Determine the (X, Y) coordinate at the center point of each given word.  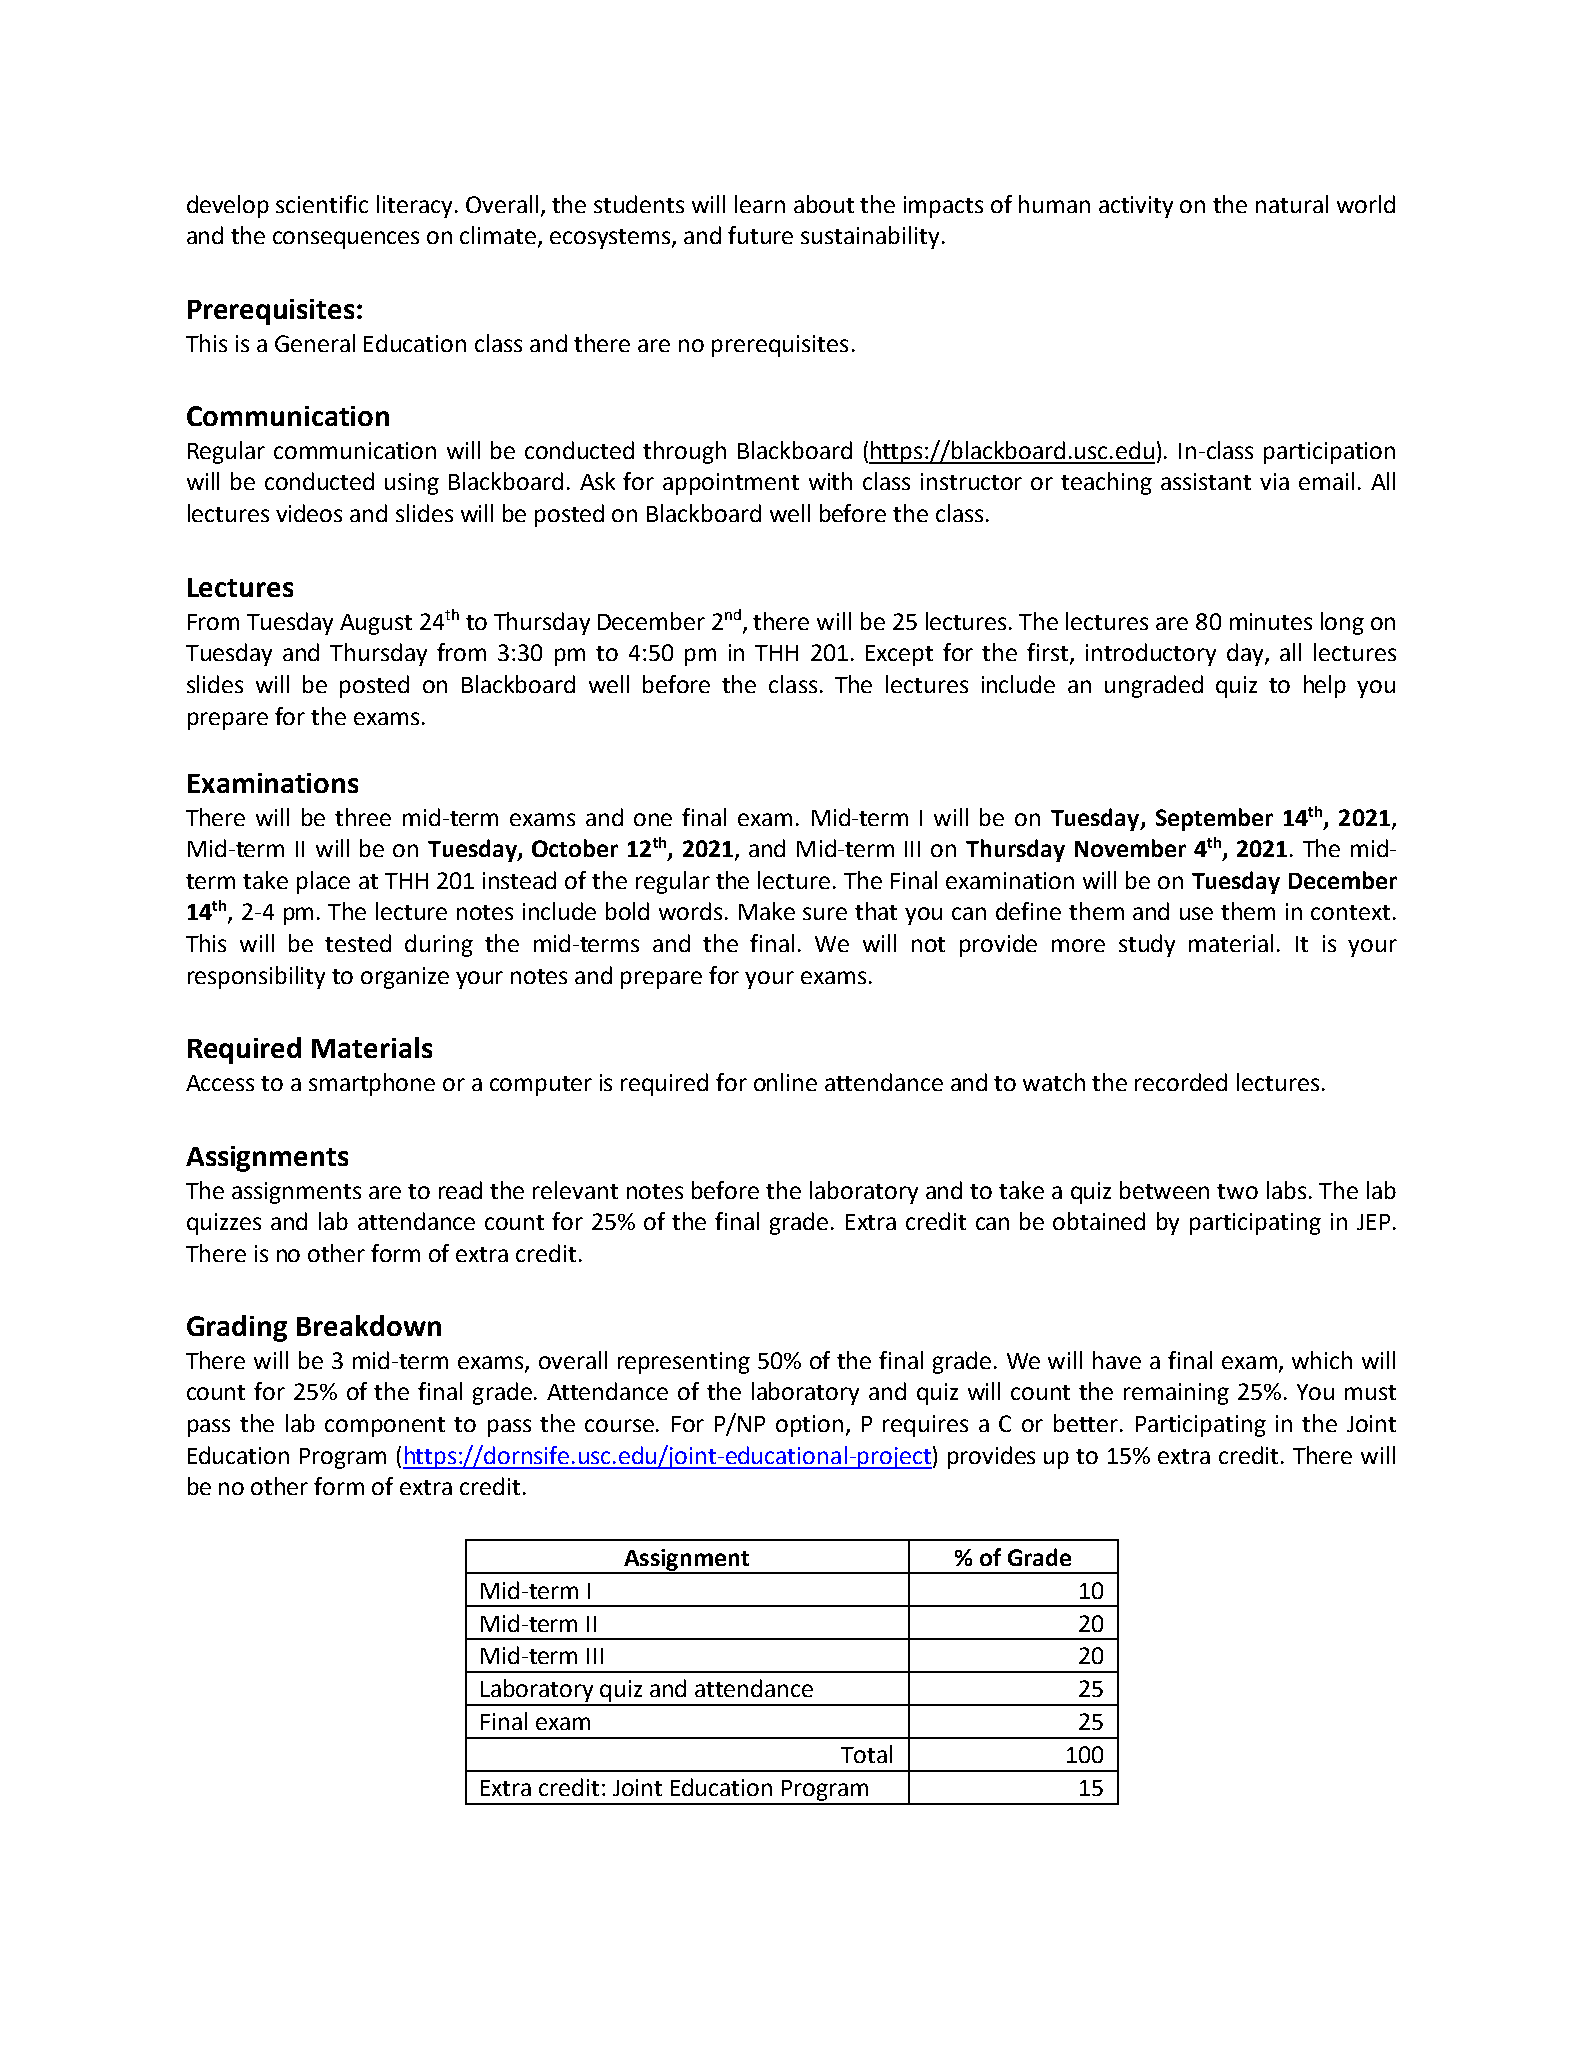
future (760, 235)
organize (405, 978)
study (1147, 945)
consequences (346, 240)
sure (825, 913)
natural (1292, 204)
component (385, 1427)
